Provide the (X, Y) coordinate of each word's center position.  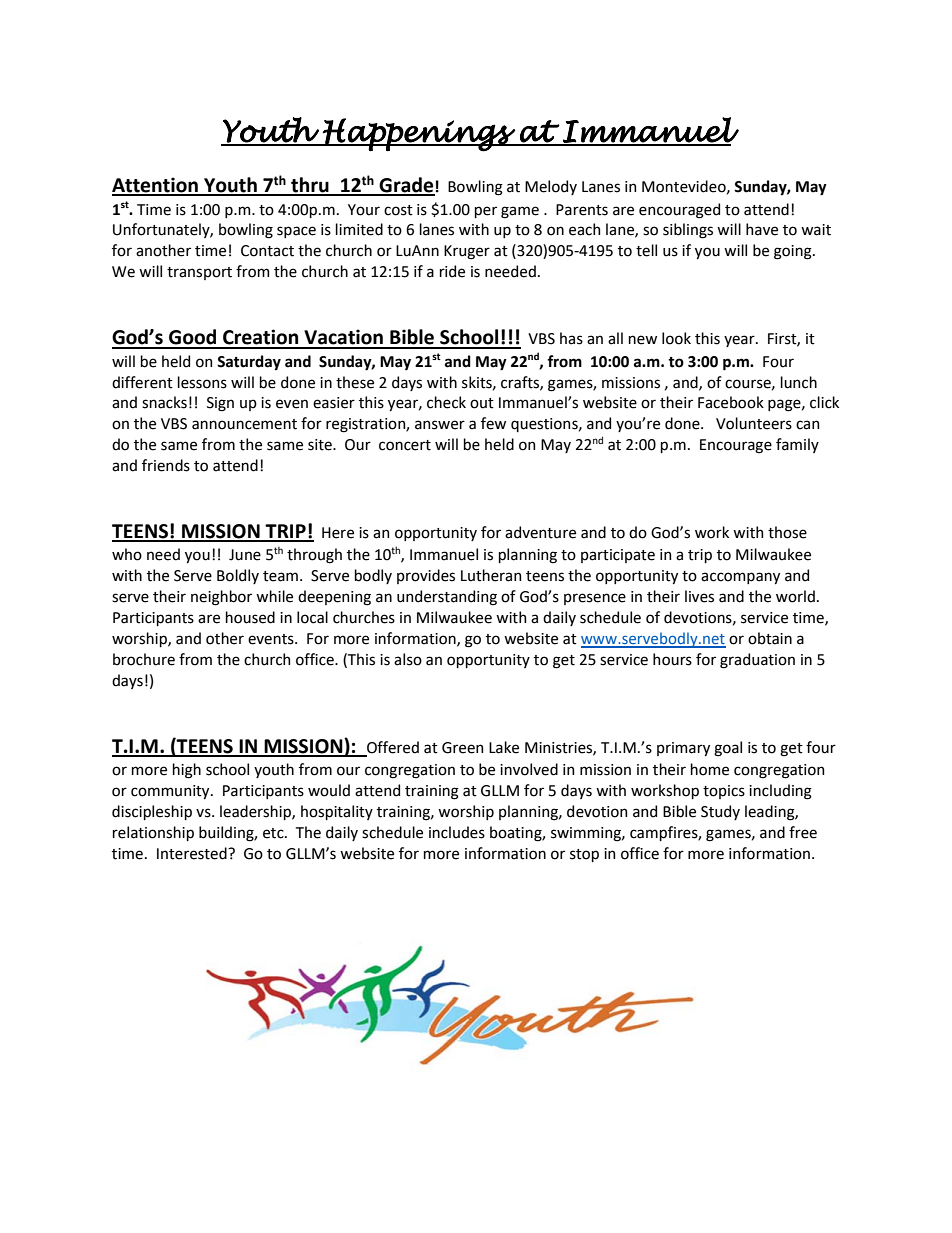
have (762, 229)
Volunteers (754, 423)
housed (250, 617)
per (486, 212)
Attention (156, 186)
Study (720, 812)
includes (457, 832)
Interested (193, 853)
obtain (770, 638)
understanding (447, 598)
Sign (220, 404)
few (493, 423)
